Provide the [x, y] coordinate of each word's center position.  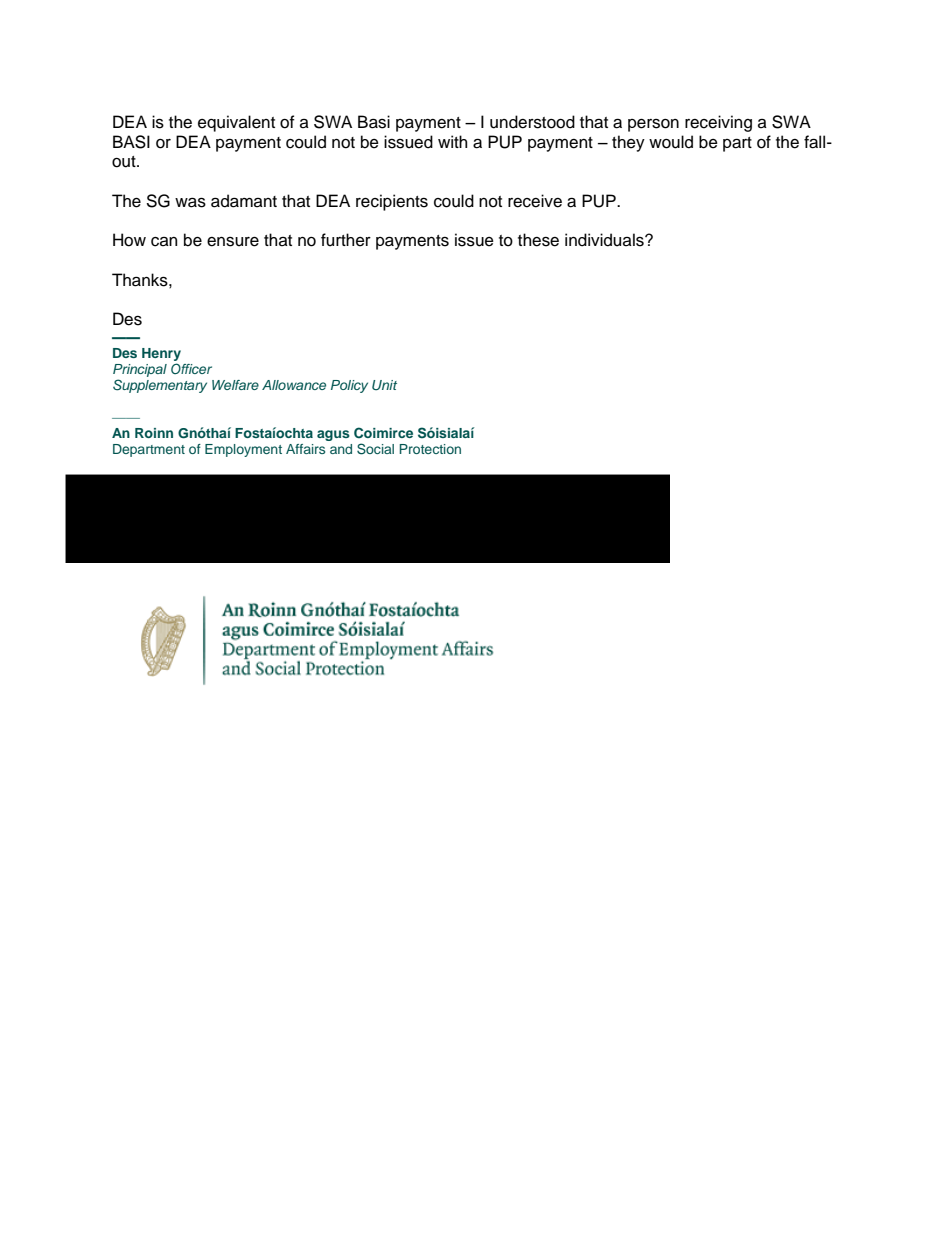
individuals [605, 240]
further [346, 240]
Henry [161, 354]
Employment [243, 450]
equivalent [236, 123]
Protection [430, 449]
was [190, 202]
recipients [392, 202]
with [452, 141]
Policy [349, 386]
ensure [233, 242]
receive [535, 201]
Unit [384, 385]
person [653, 125]
